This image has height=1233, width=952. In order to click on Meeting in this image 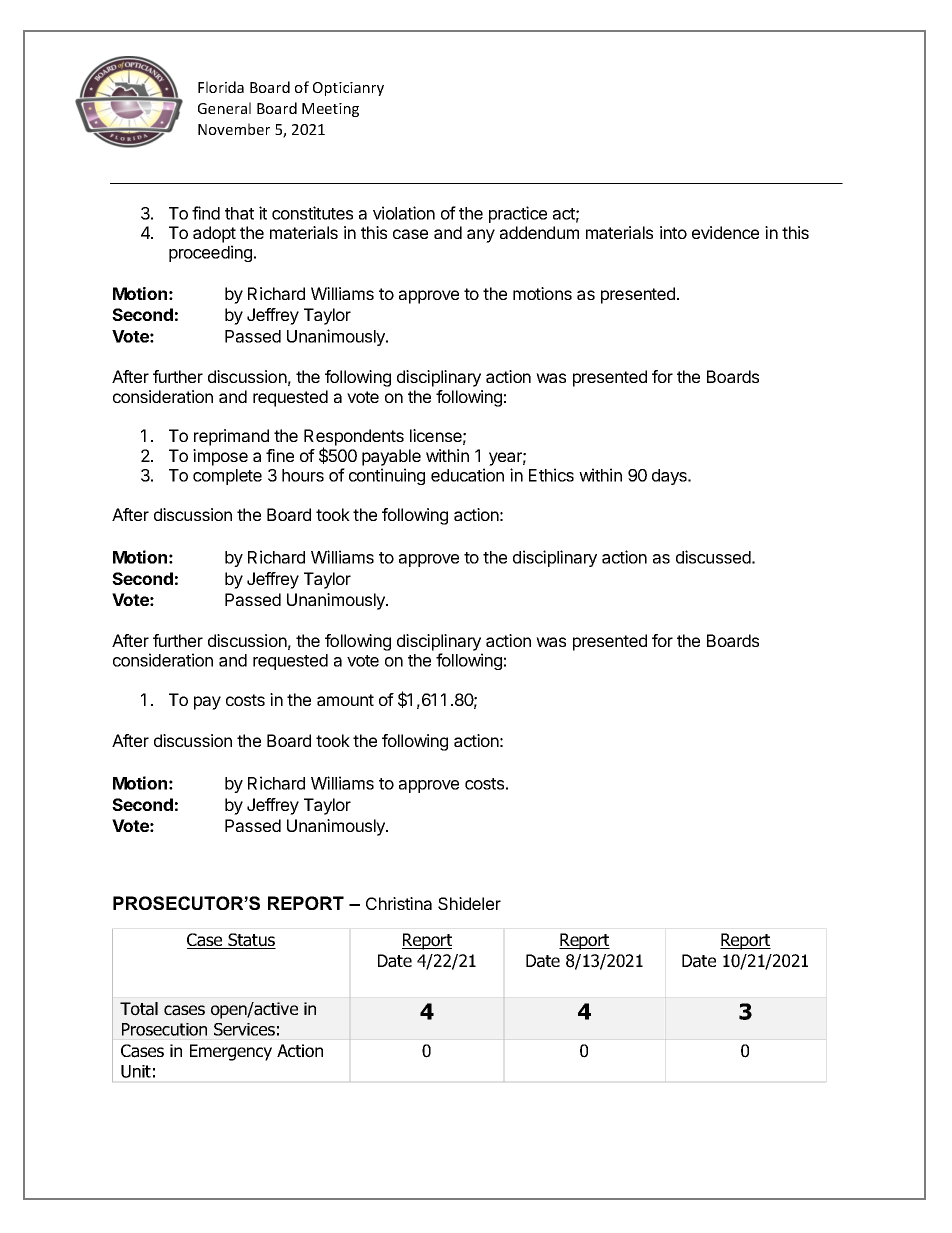, I will do `click(330, 110)`.
